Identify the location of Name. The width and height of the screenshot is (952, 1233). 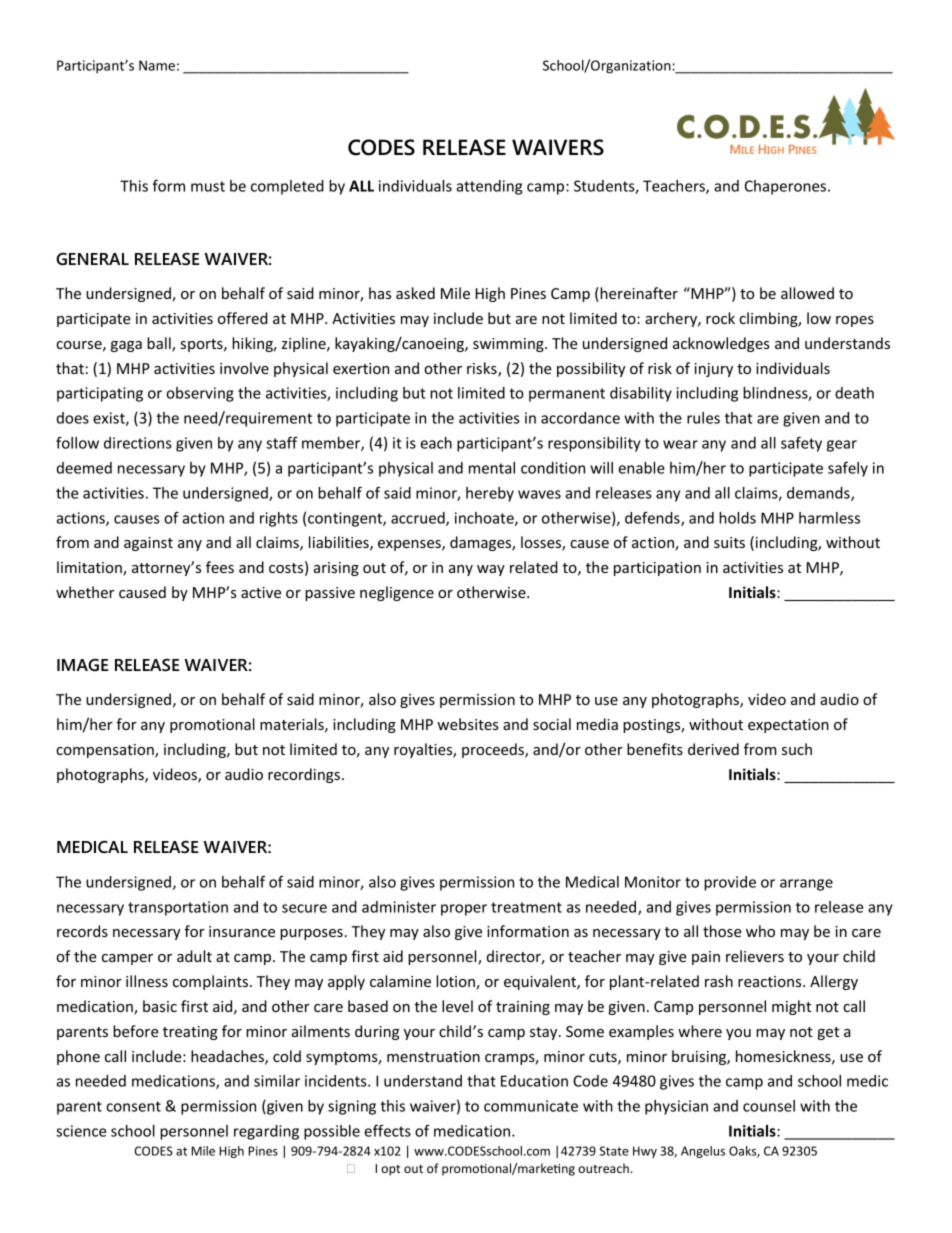
(157, 65).
